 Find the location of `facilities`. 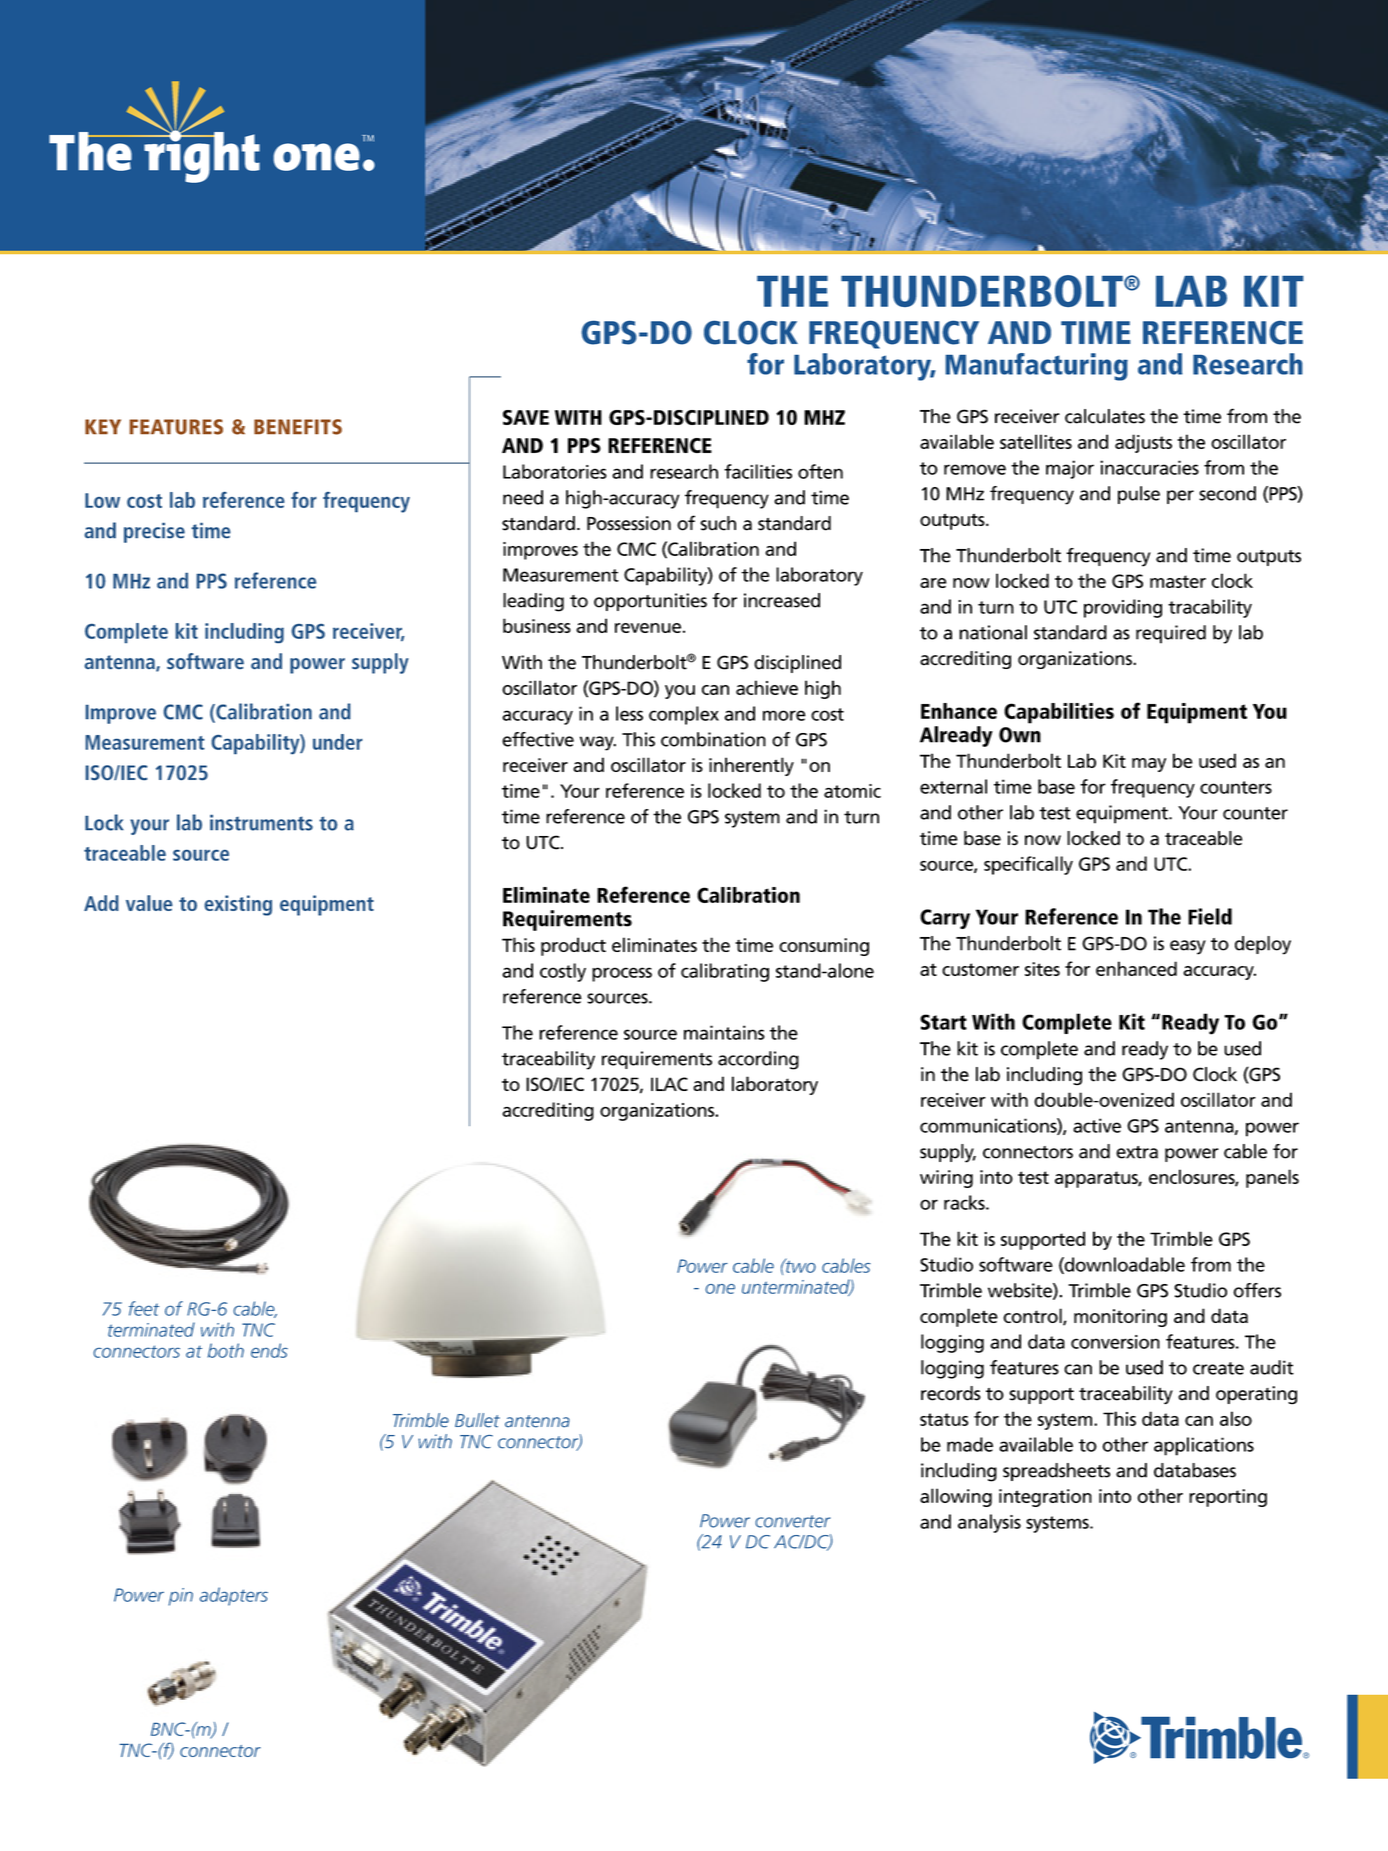

facilities is located at coordinates (758, 471).
